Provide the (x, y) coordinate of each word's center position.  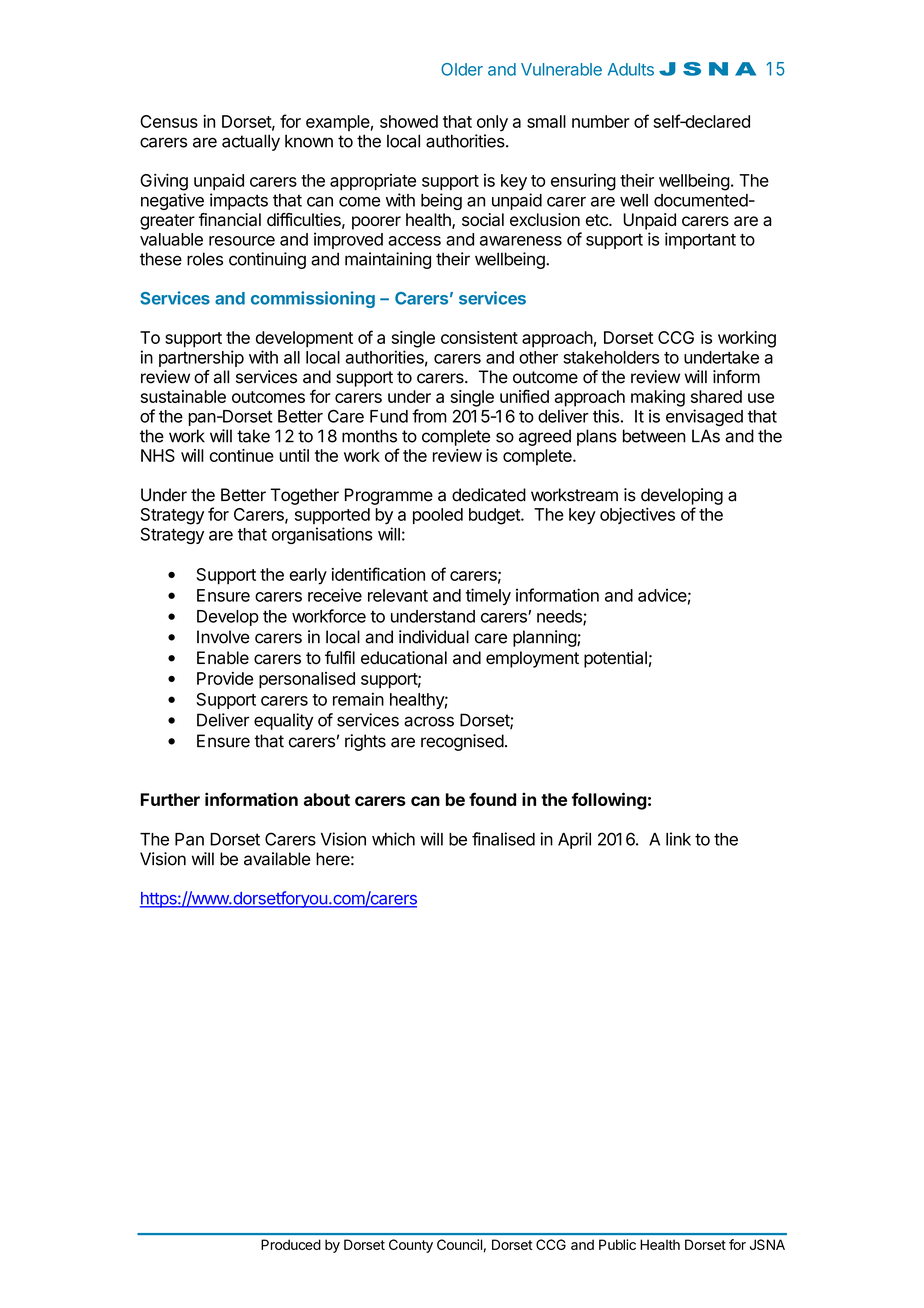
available (277, 859)
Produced (291, 1244)
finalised (503, 839)
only (492, 123)
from (429, 416)
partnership (201, 358)
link (678, 839)
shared (716, 396)
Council (459, 1244)
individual (434, 637)
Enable (223, 658)
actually (251, 142)
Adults (631, 69)
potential (615, 659)
